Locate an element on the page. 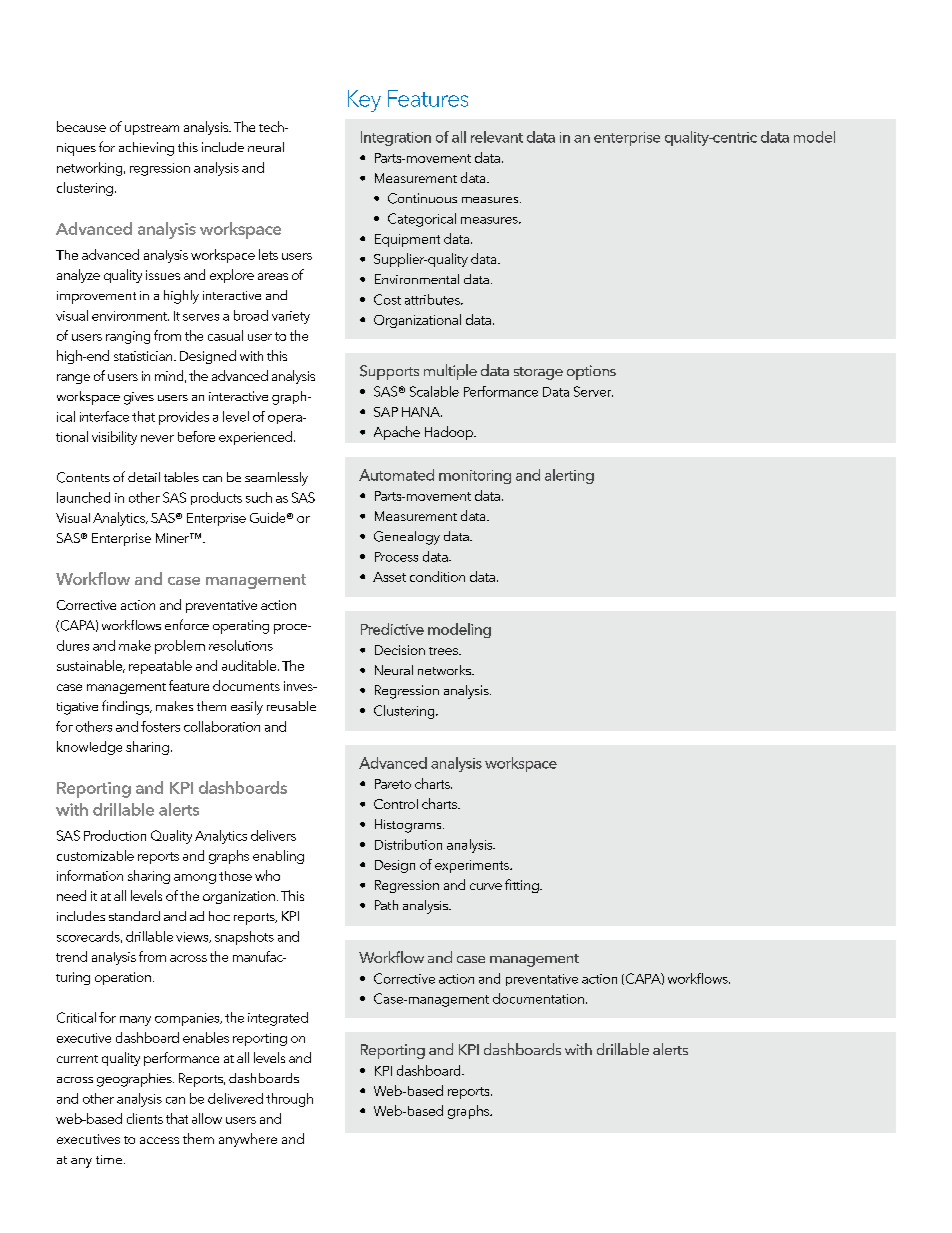 This image has height=1233, width=952. relevant is located at coordinates (497, 137).
